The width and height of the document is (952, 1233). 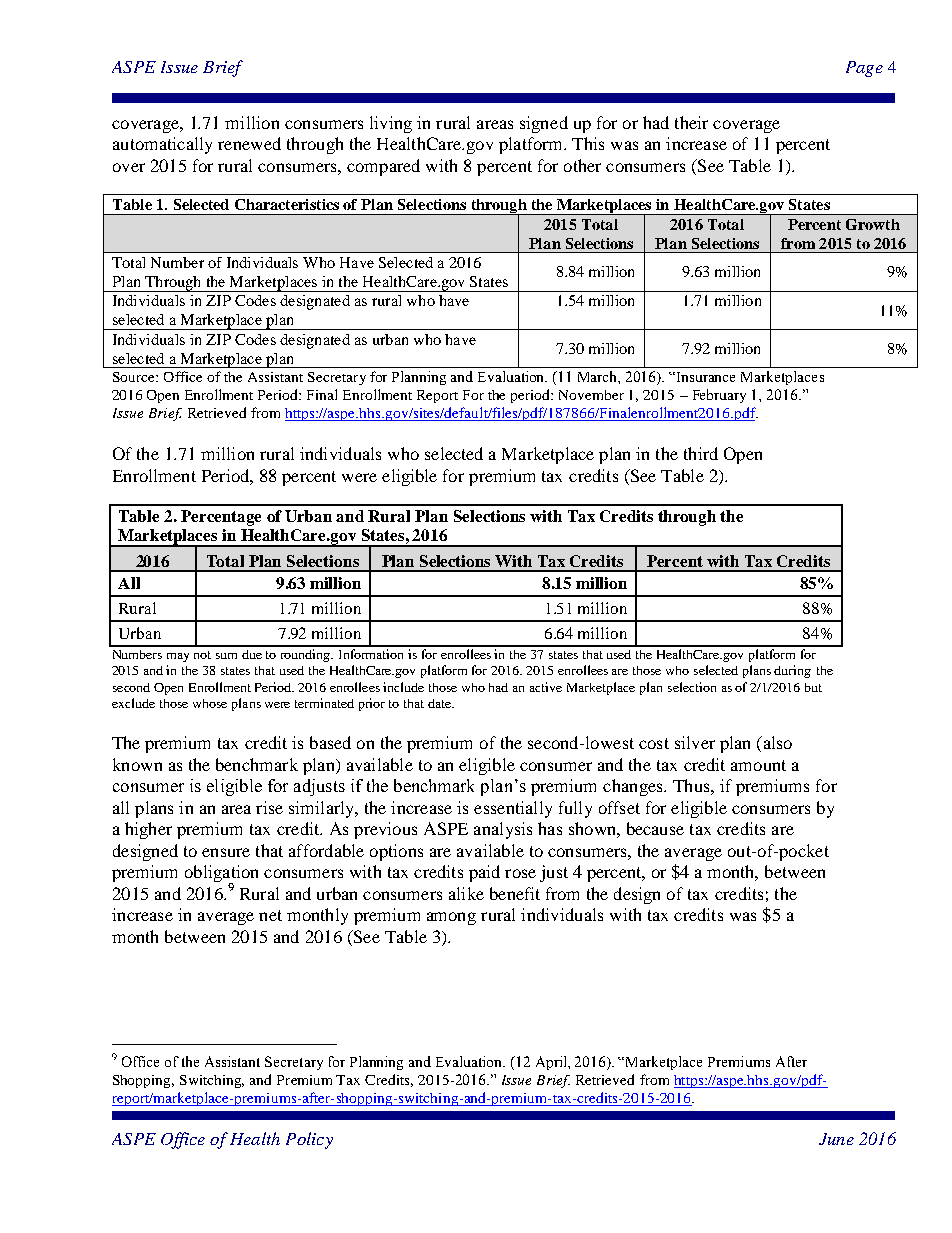 What do you see at coordinates (202, 655) in the document?
I see `not` at bounding box center [202, 655].
